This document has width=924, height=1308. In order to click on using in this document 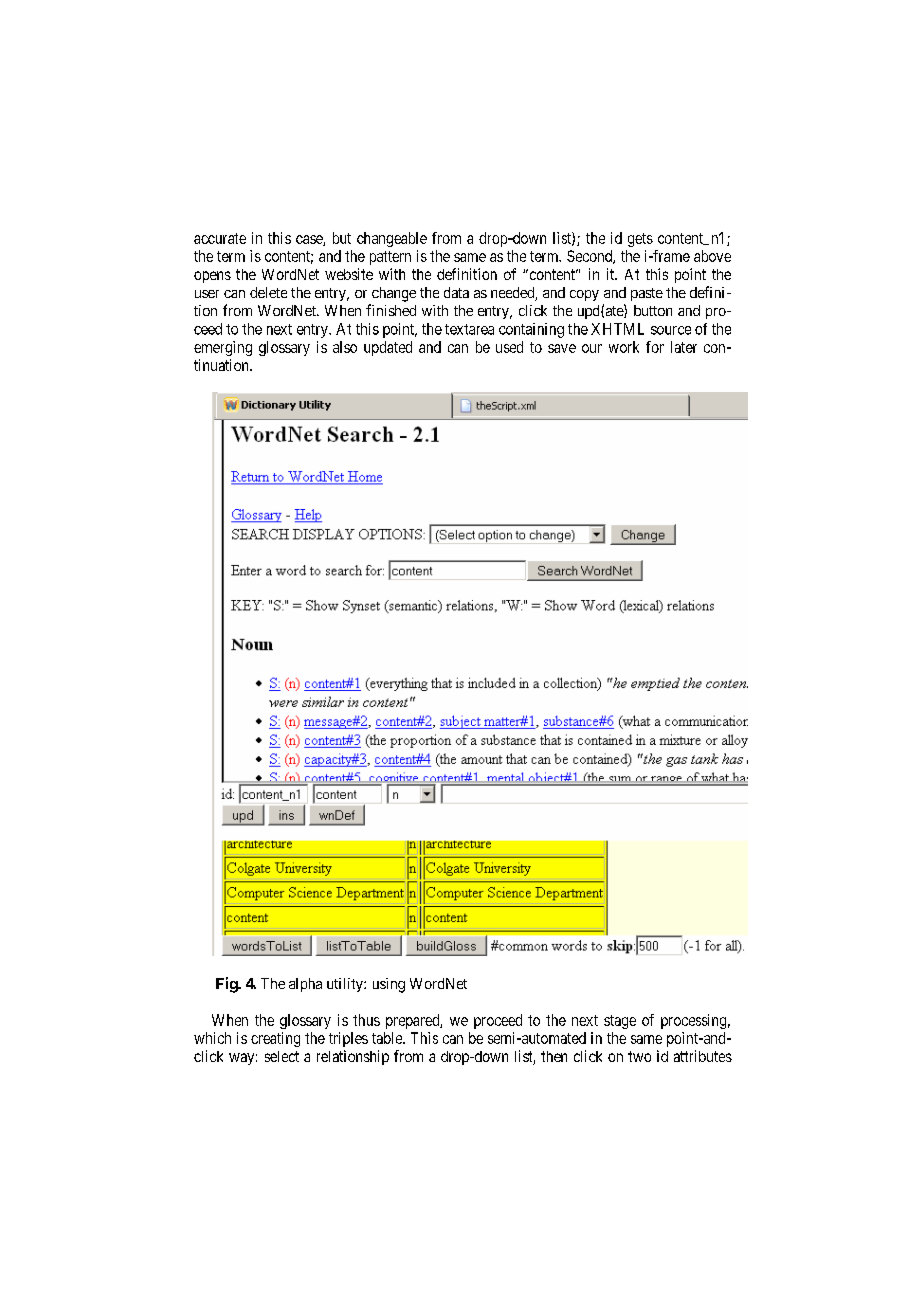, I will do `click(389, 985)`.
